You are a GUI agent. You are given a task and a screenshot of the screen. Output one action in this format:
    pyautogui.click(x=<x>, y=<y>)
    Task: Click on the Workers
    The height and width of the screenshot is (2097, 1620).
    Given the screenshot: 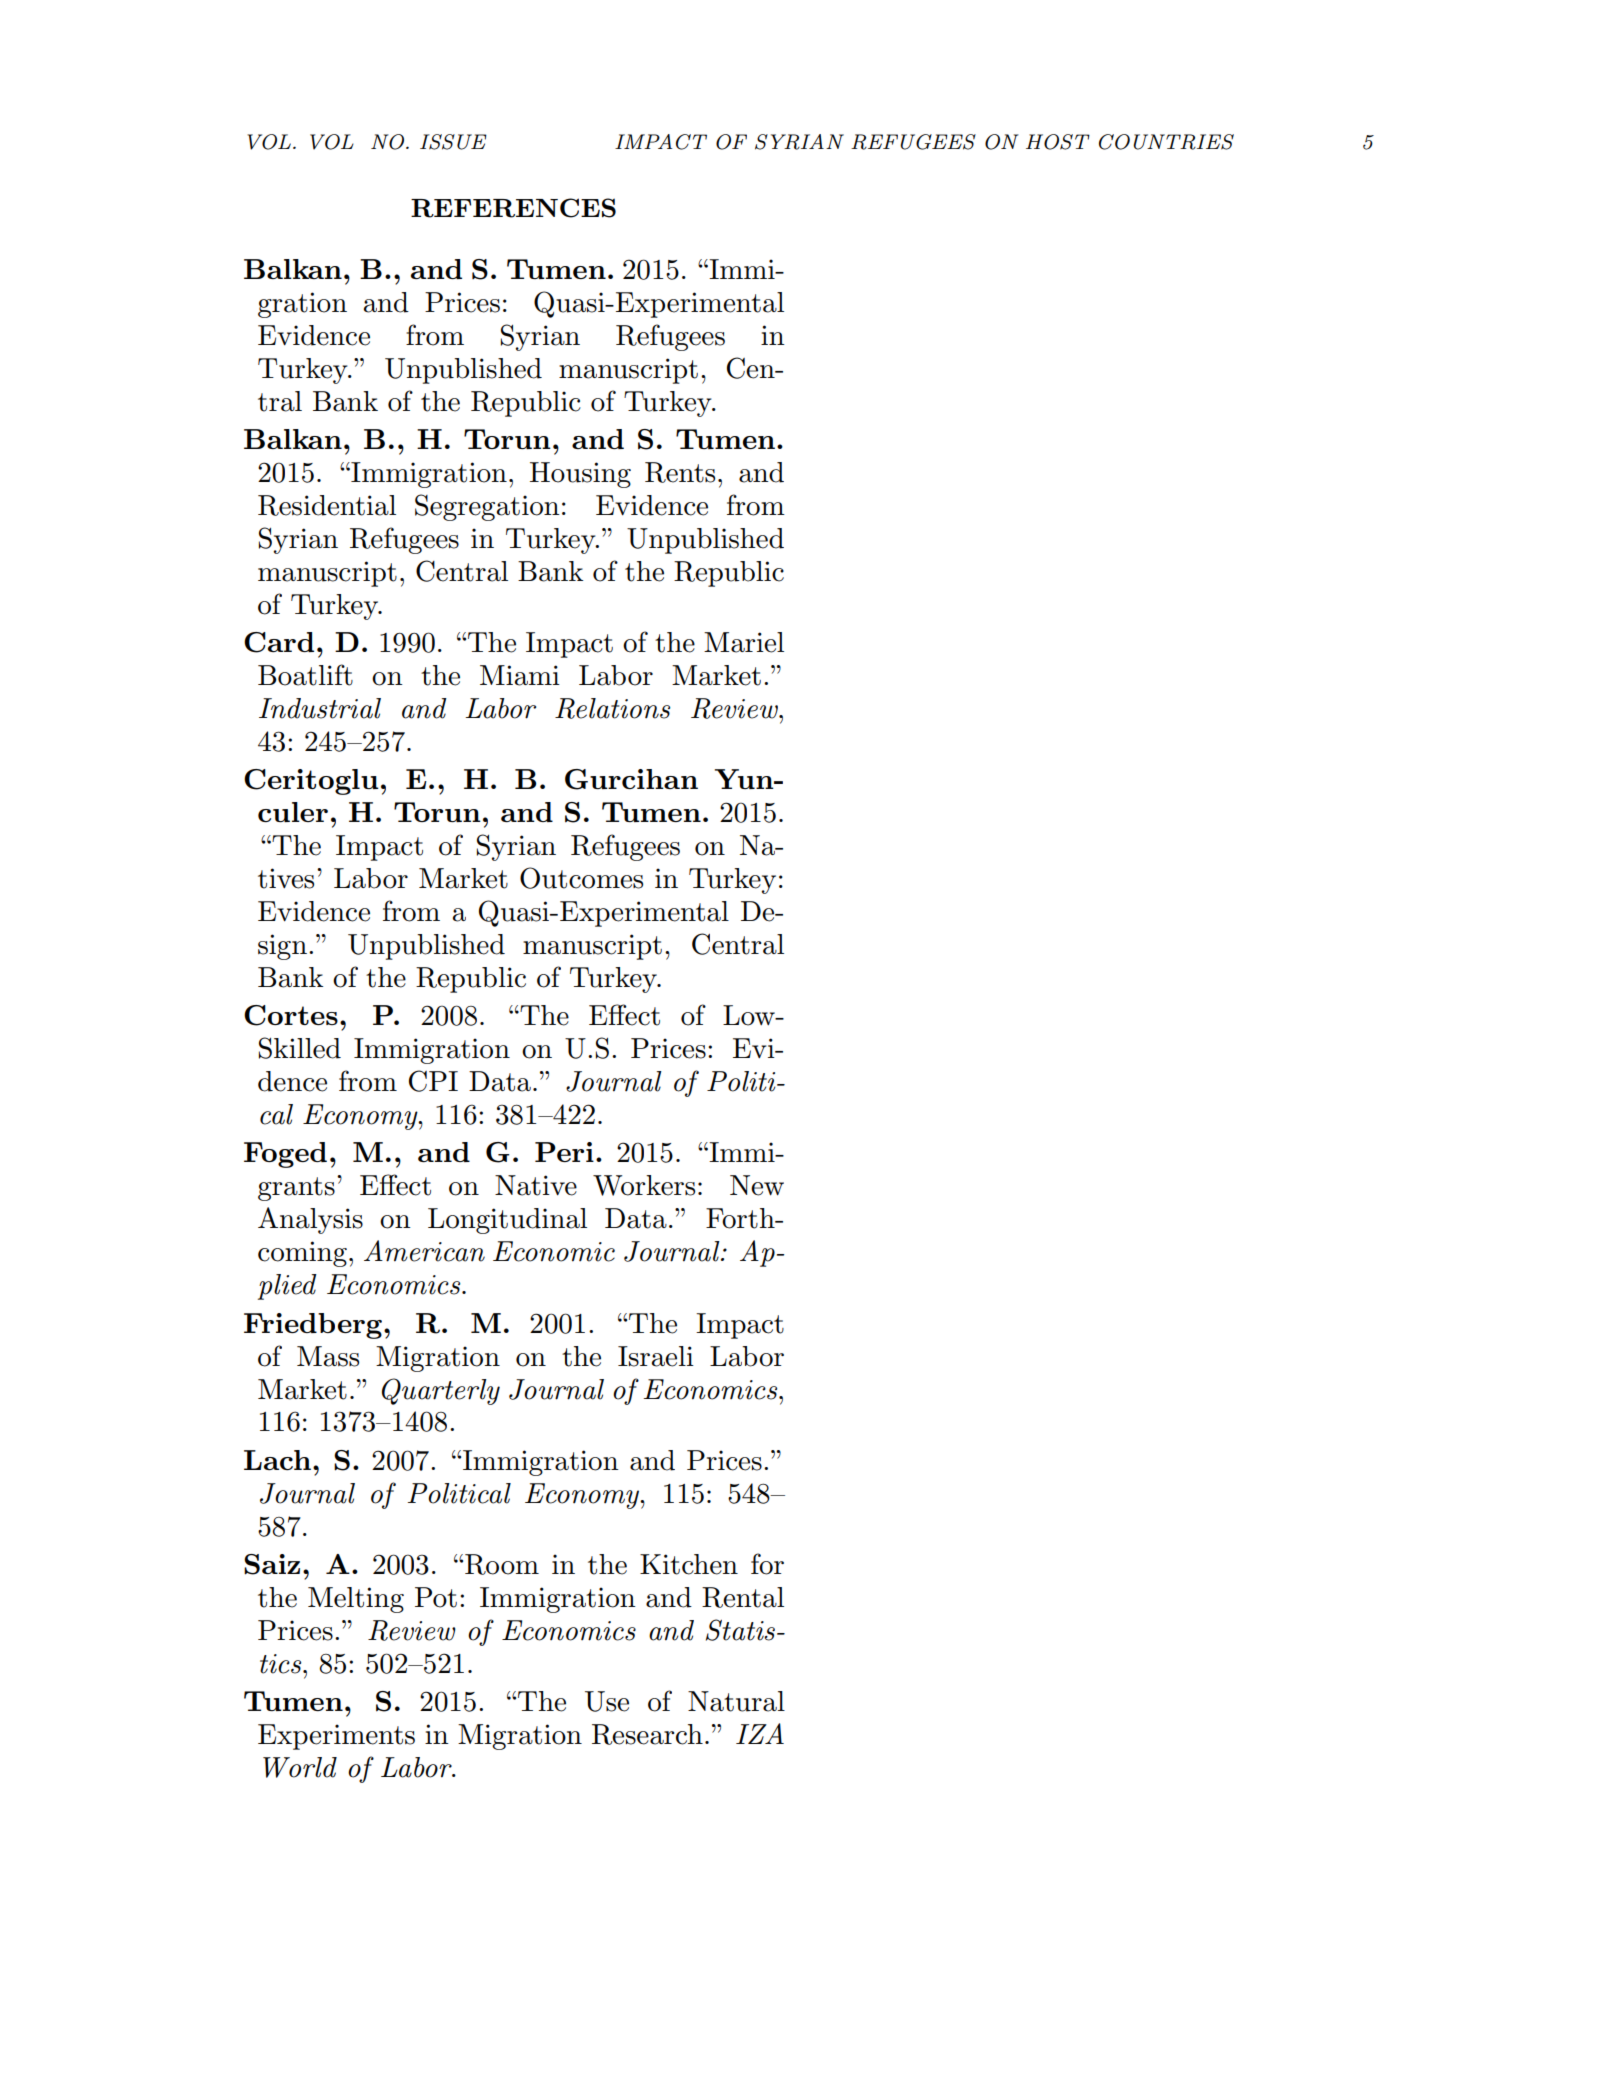 What is the action you would take?
    pyautogui.click(x=644, y=1185)
